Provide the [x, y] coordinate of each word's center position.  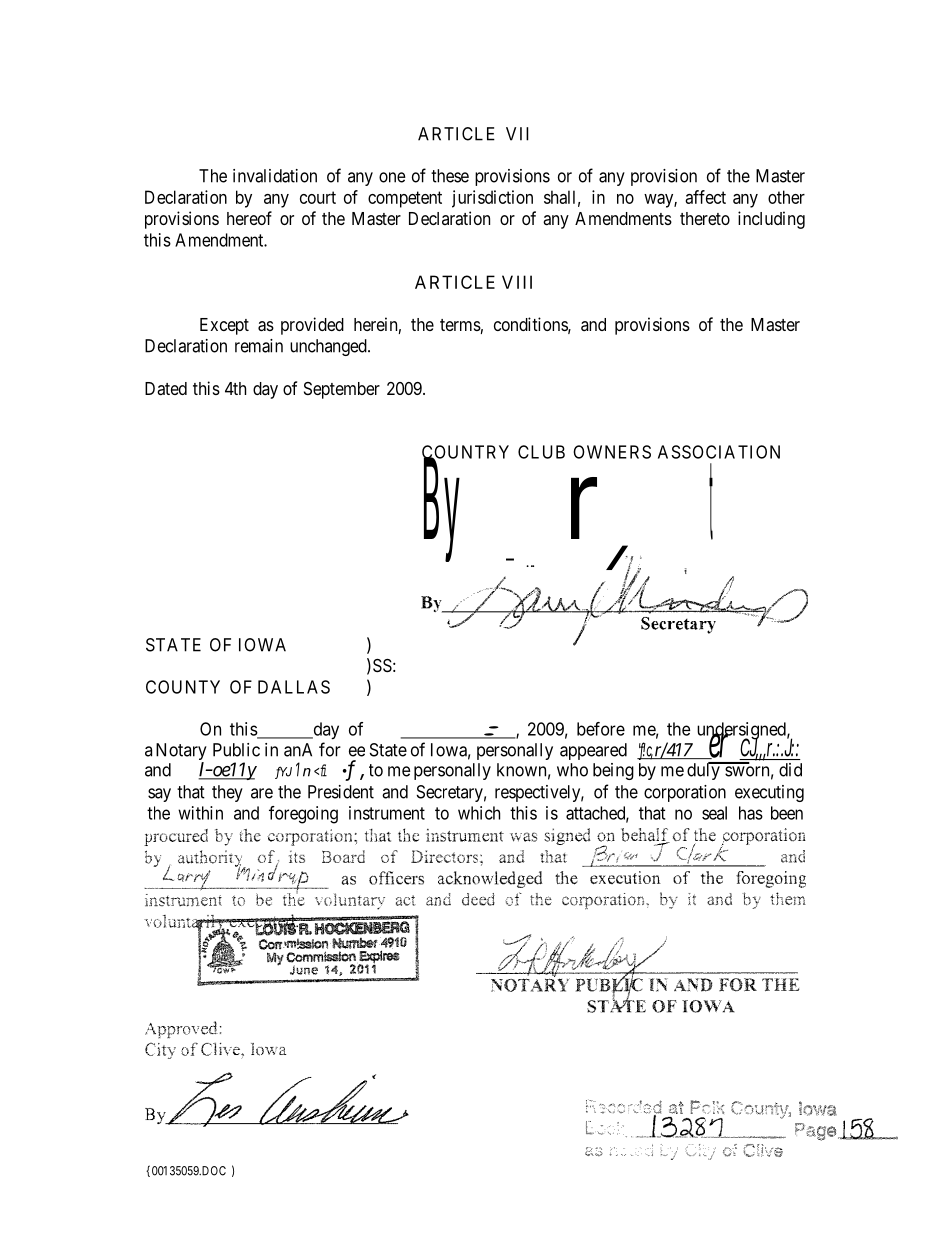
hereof [249, 218]
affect [705, 197]
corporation [685, 793]
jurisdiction [492, 199]
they [227, 793]
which [479, 813]
